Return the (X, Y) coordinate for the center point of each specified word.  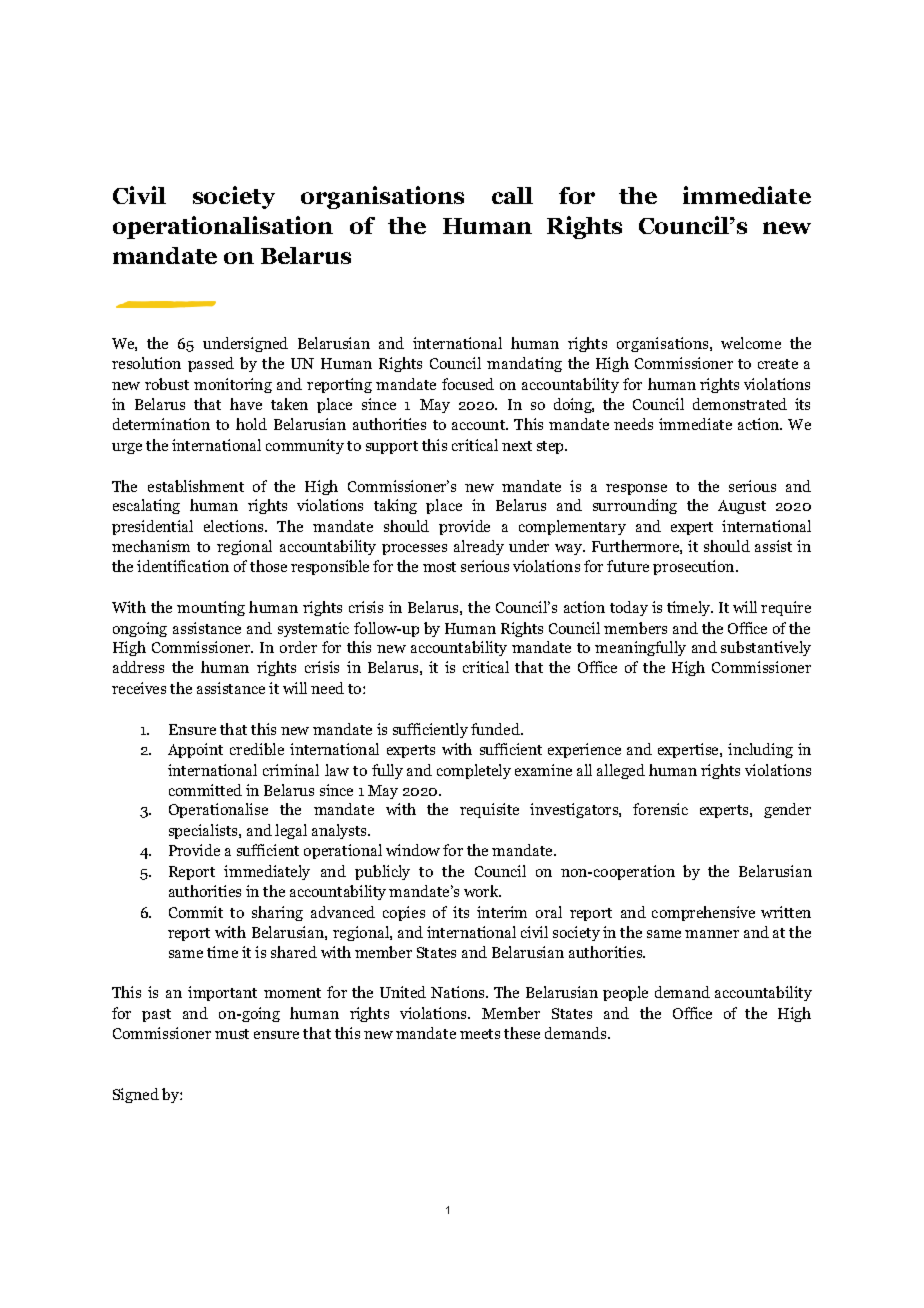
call (512, 195)
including (760, 750)
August (742, 507)
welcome (751, 343)
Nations (459, 992)
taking (395, 506)
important (222, 993)
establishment (196, 486)
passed (211, 364)
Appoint (195, 750)
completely (474, 771)
